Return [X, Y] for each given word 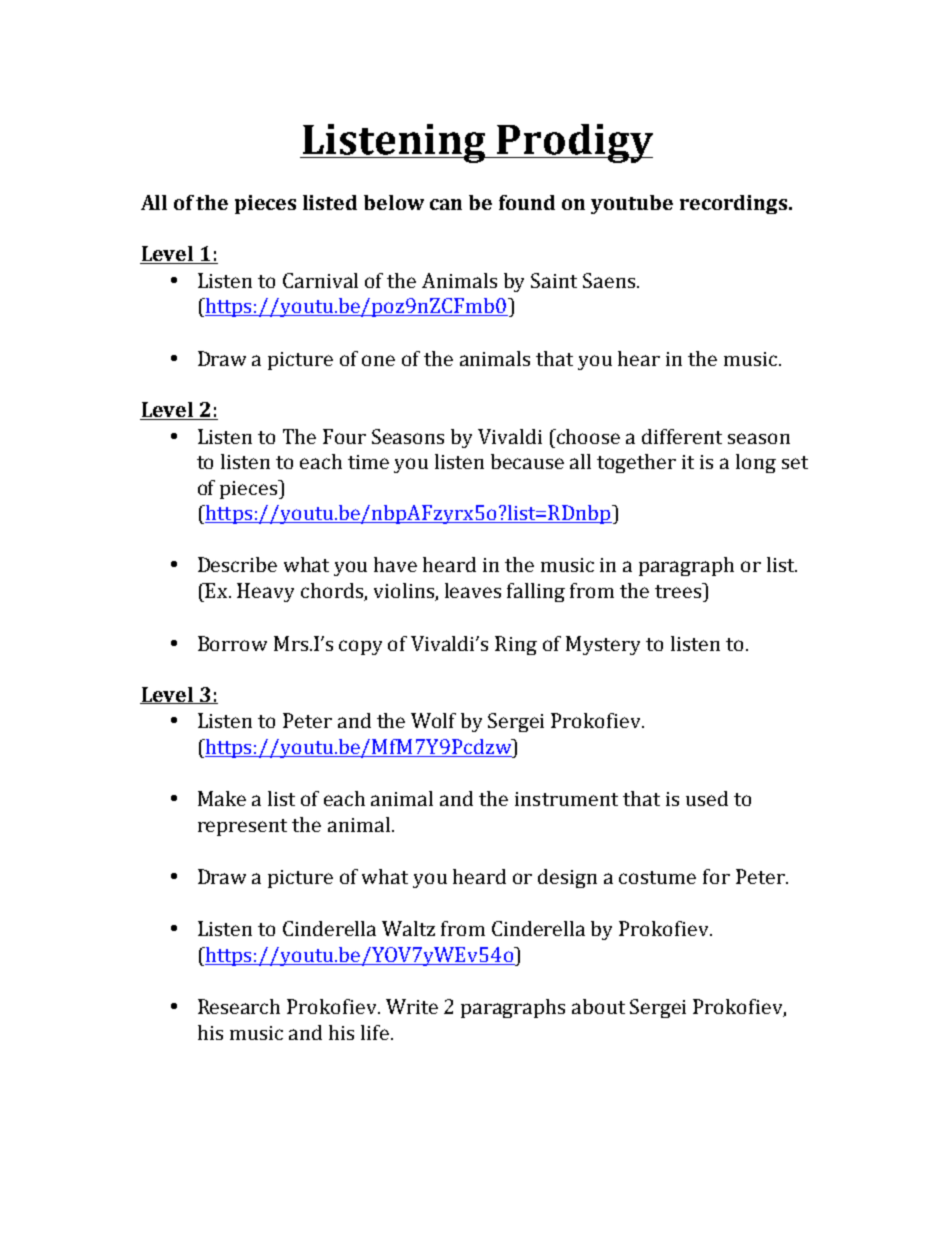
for [716, 876]
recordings [733, 204]
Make [222, 798]
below [394, 202]
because [527, 461]
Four [344, 436]
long [756, 463]
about [598, 1006]
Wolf [433, 720]
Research [239, 1006]
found [527, 202]
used [707, 798]
